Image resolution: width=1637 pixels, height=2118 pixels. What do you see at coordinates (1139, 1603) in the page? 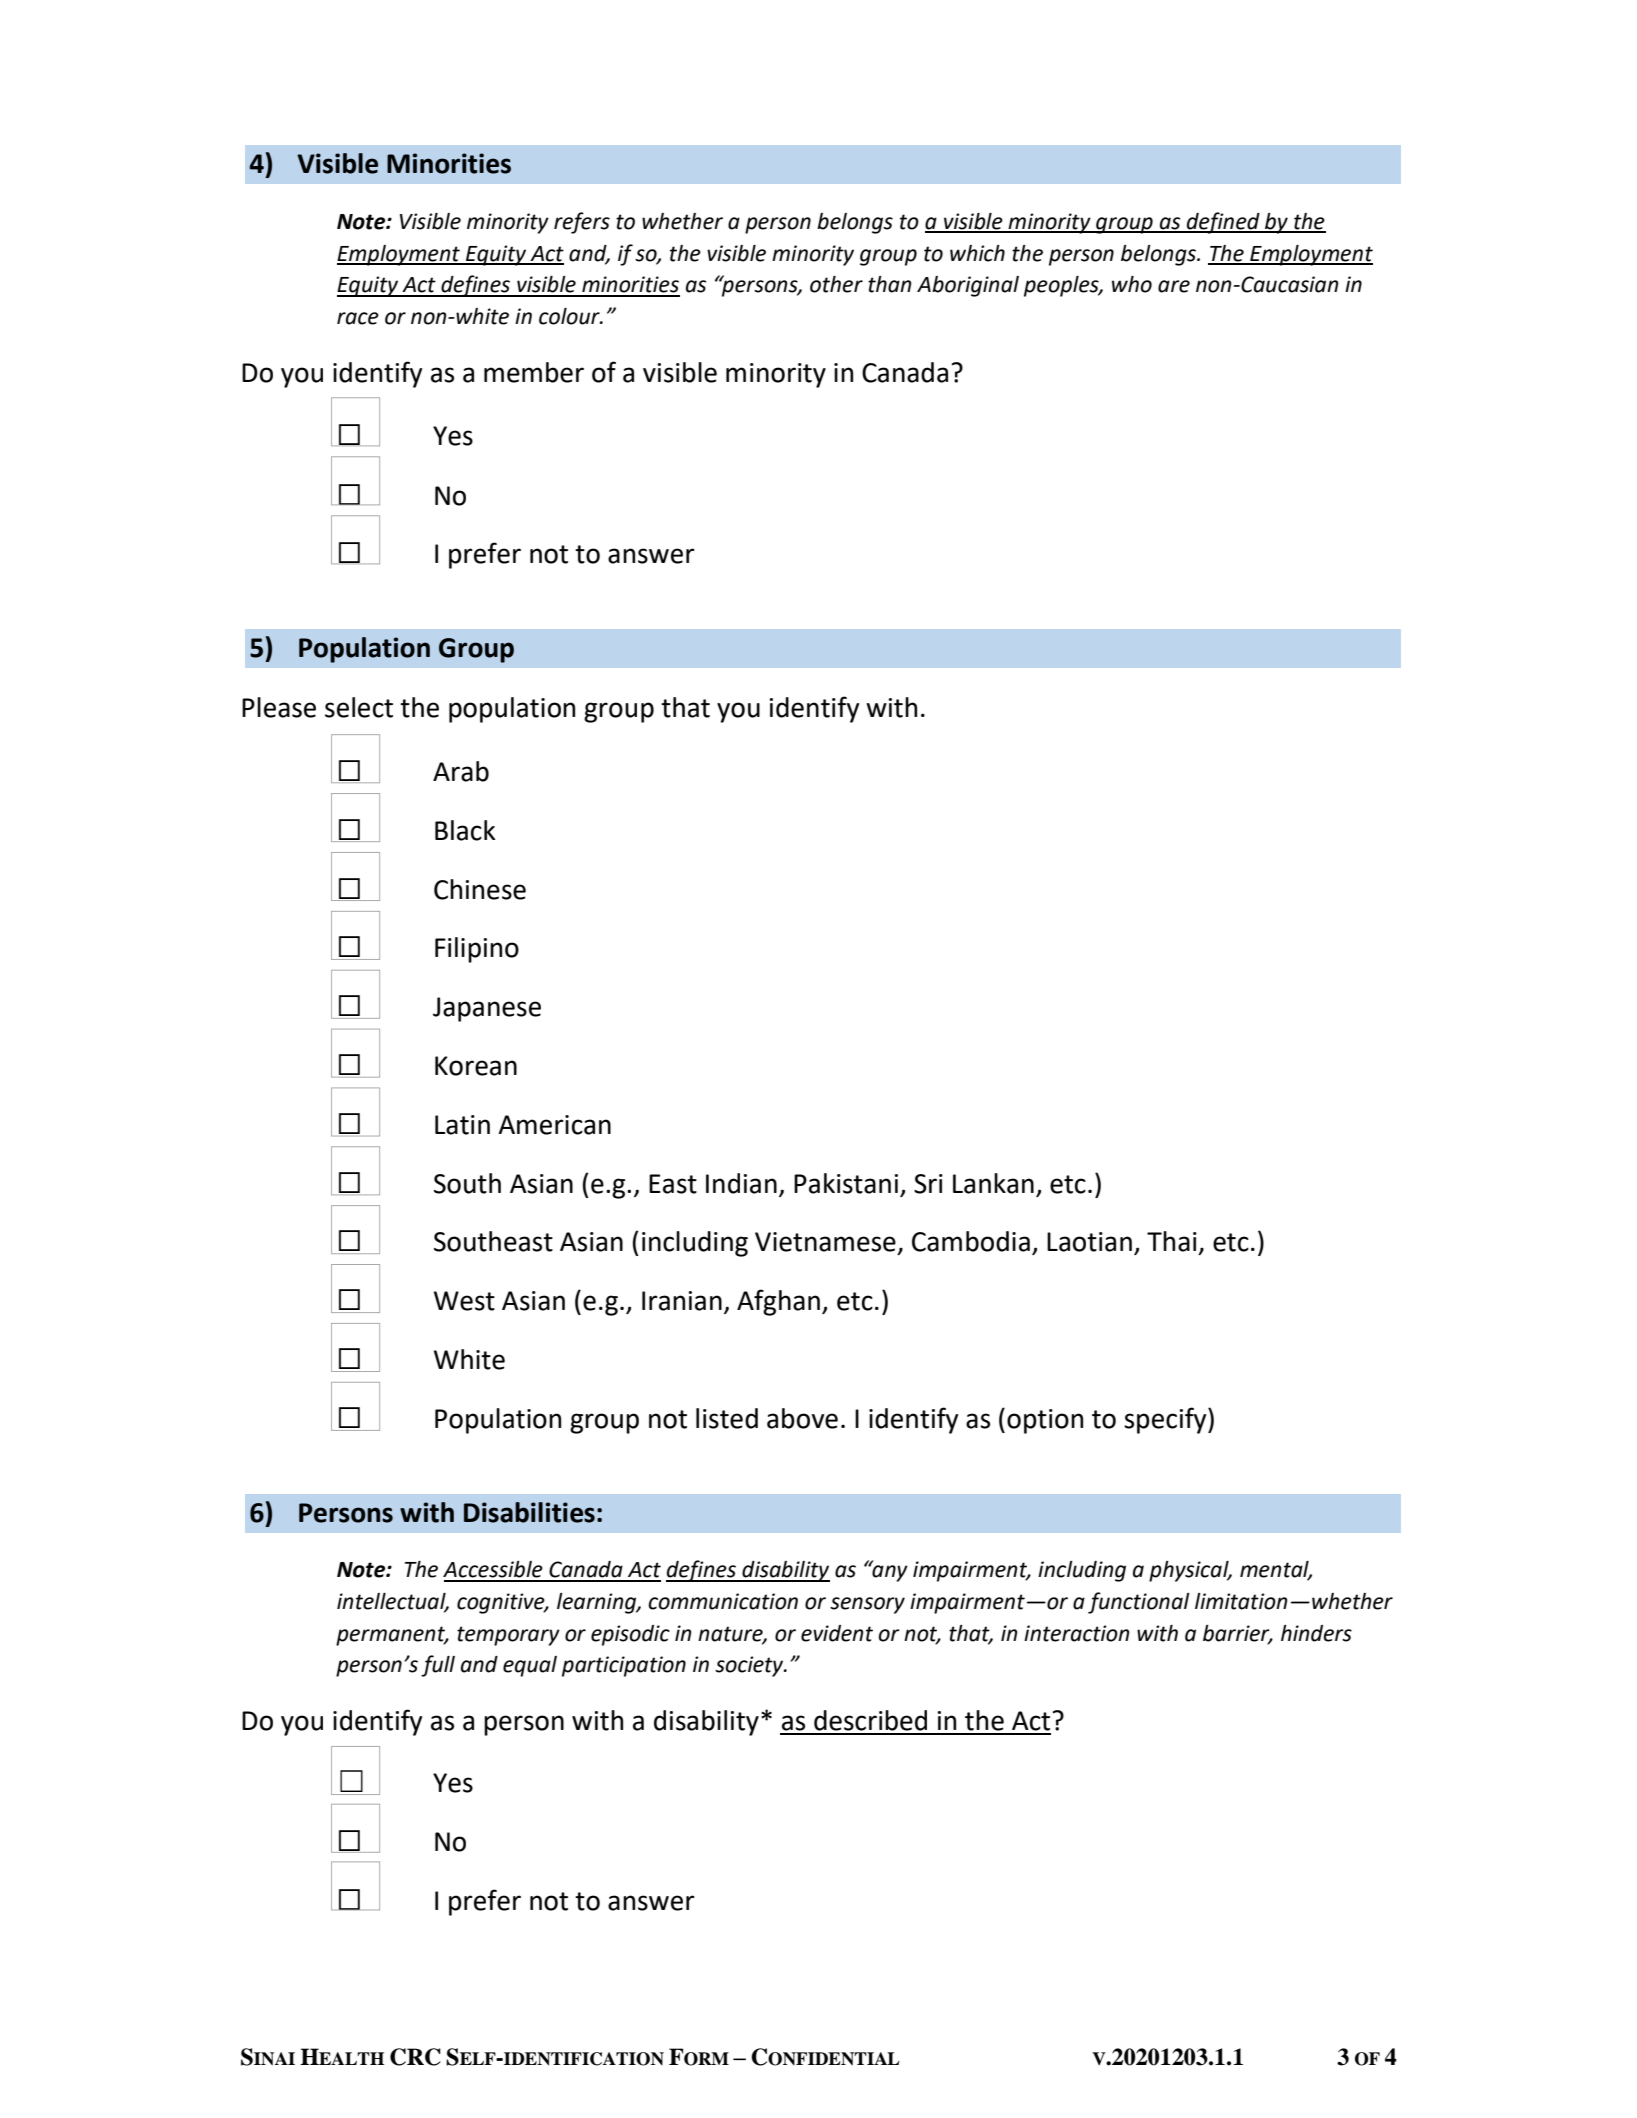
I see `functional` at bounding box center [1139, 1603].
